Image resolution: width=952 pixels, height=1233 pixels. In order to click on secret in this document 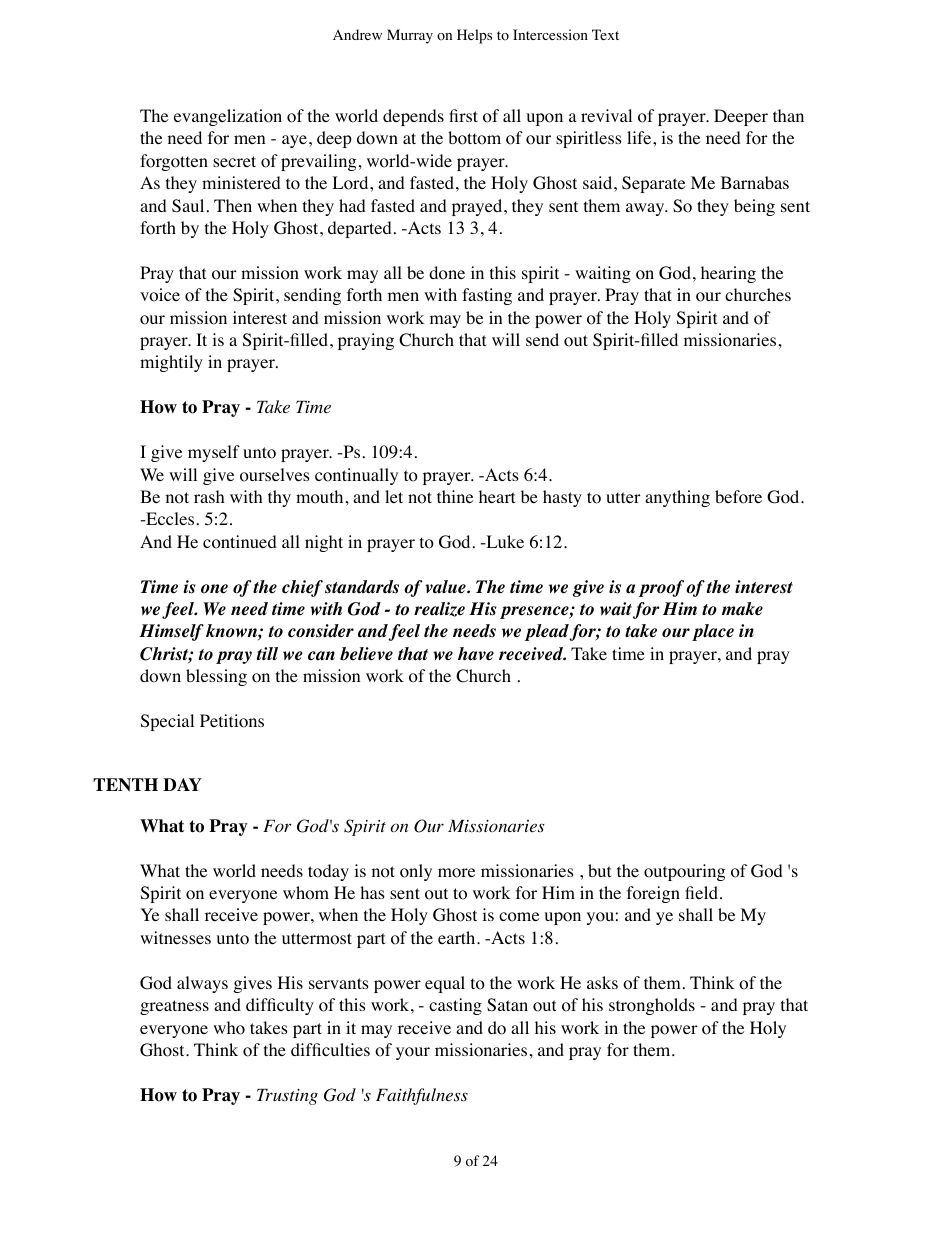, I will do `click(234, 161)`.
